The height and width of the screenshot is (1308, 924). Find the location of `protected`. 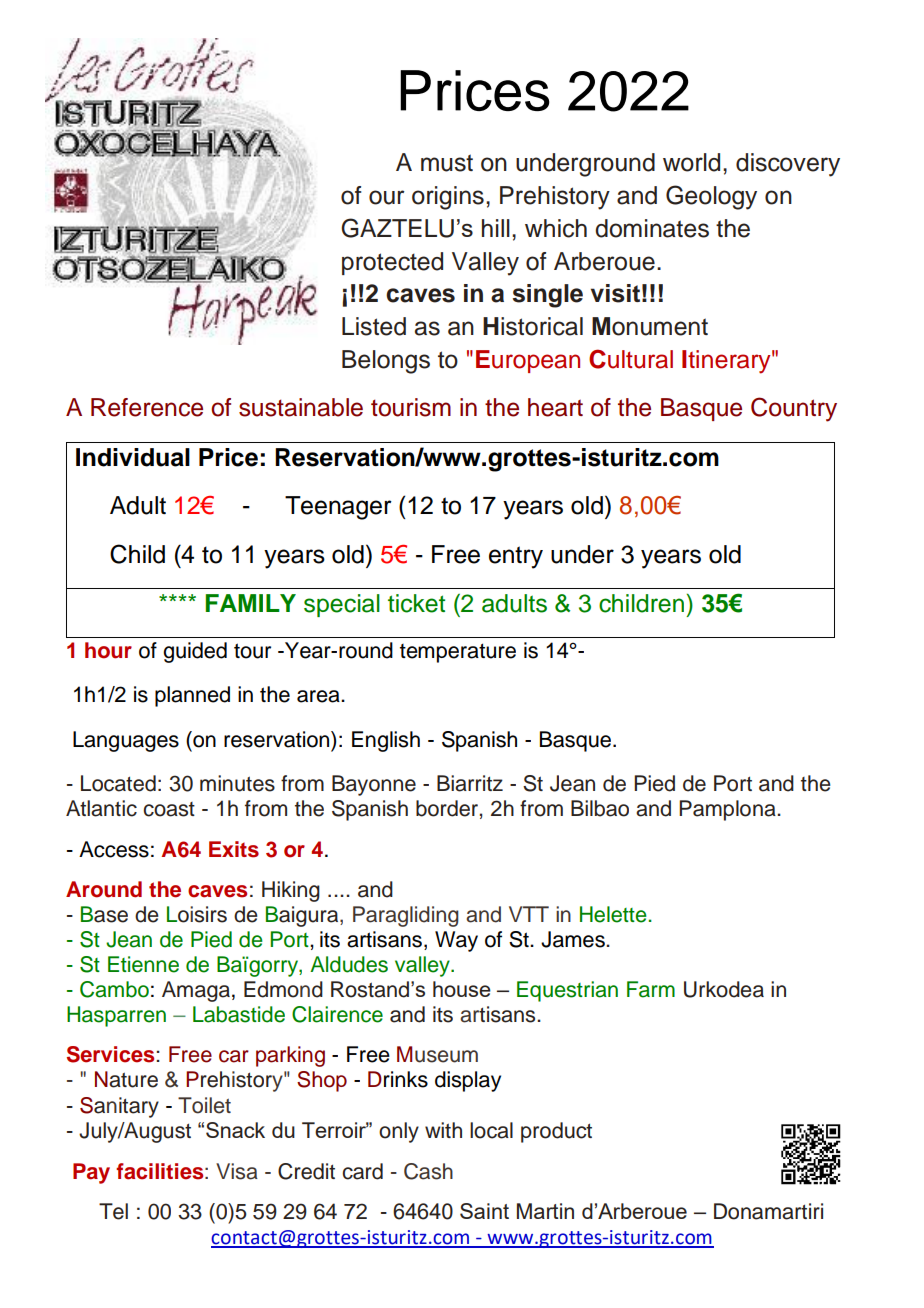

protected is located at coordinates (392, 263).
